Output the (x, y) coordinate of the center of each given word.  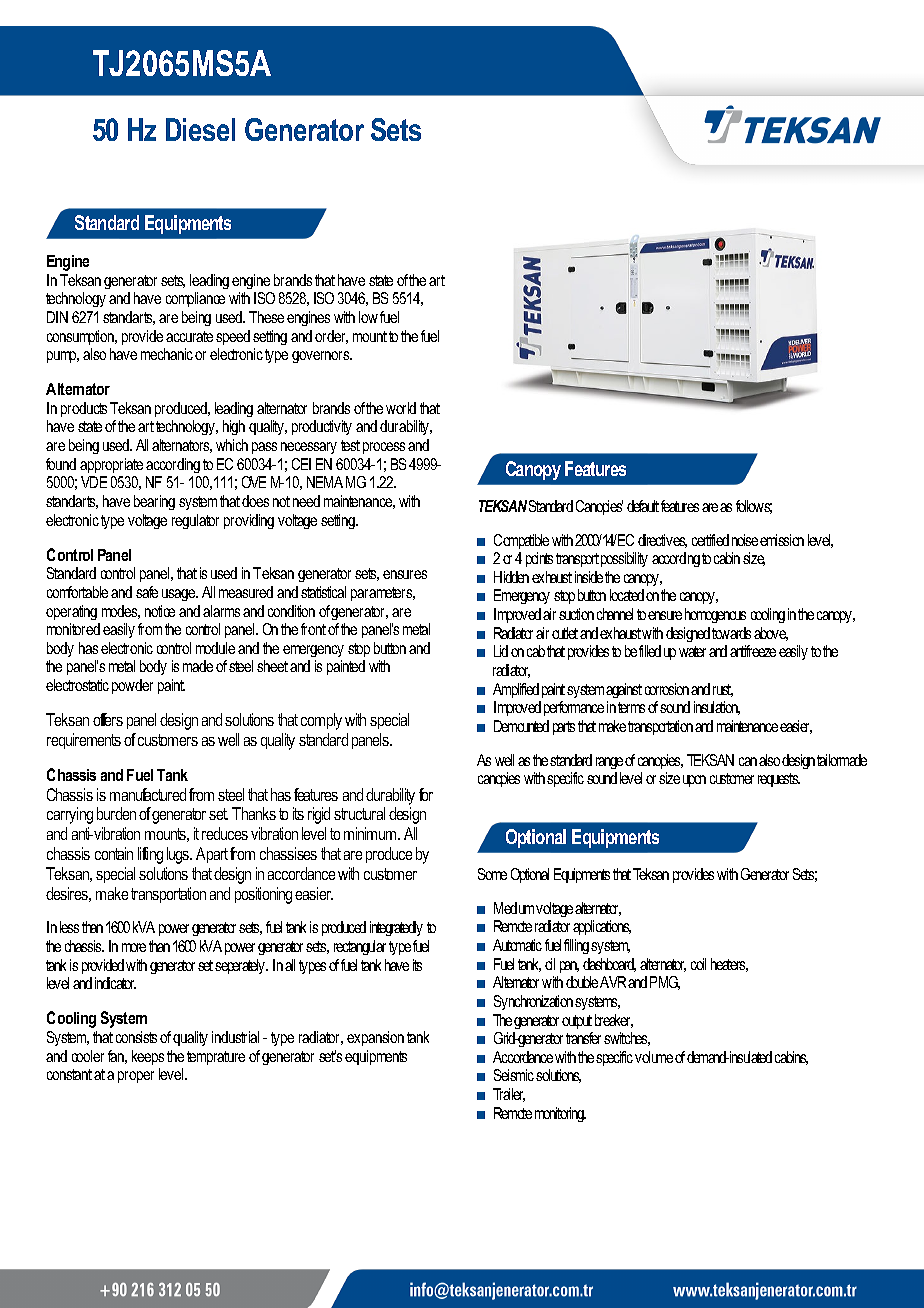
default (643, 506)
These (266, 317)
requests (779, 780)
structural (359, 813)
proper (136, 1077)
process (384, 448)
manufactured (148, 794)
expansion (375, 1038)
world (401, 408)
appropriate (111, 465)
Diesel (200, 129)
